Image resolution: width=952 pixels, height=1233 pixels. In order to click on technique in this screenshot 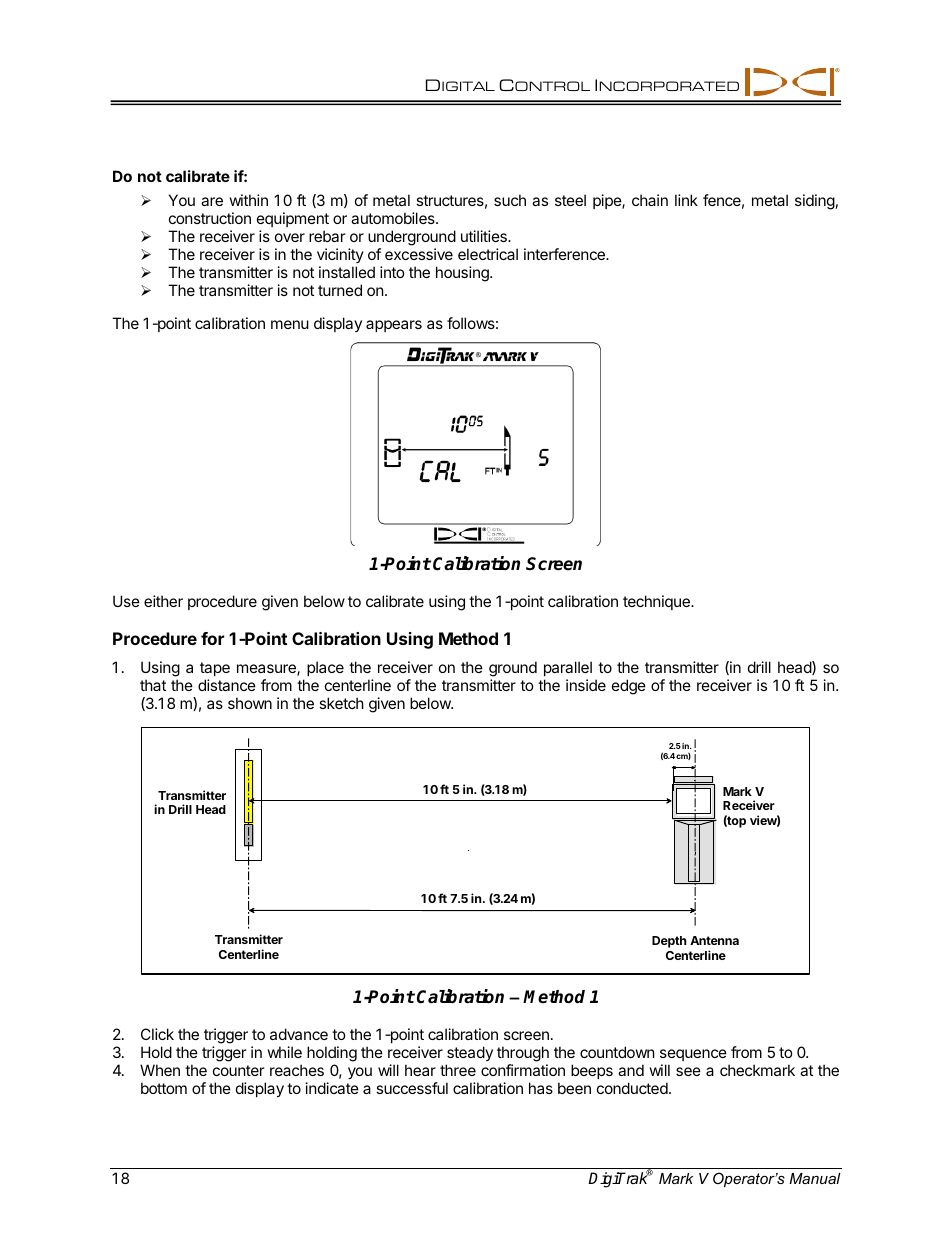, I will do `click(657, 602)`.
